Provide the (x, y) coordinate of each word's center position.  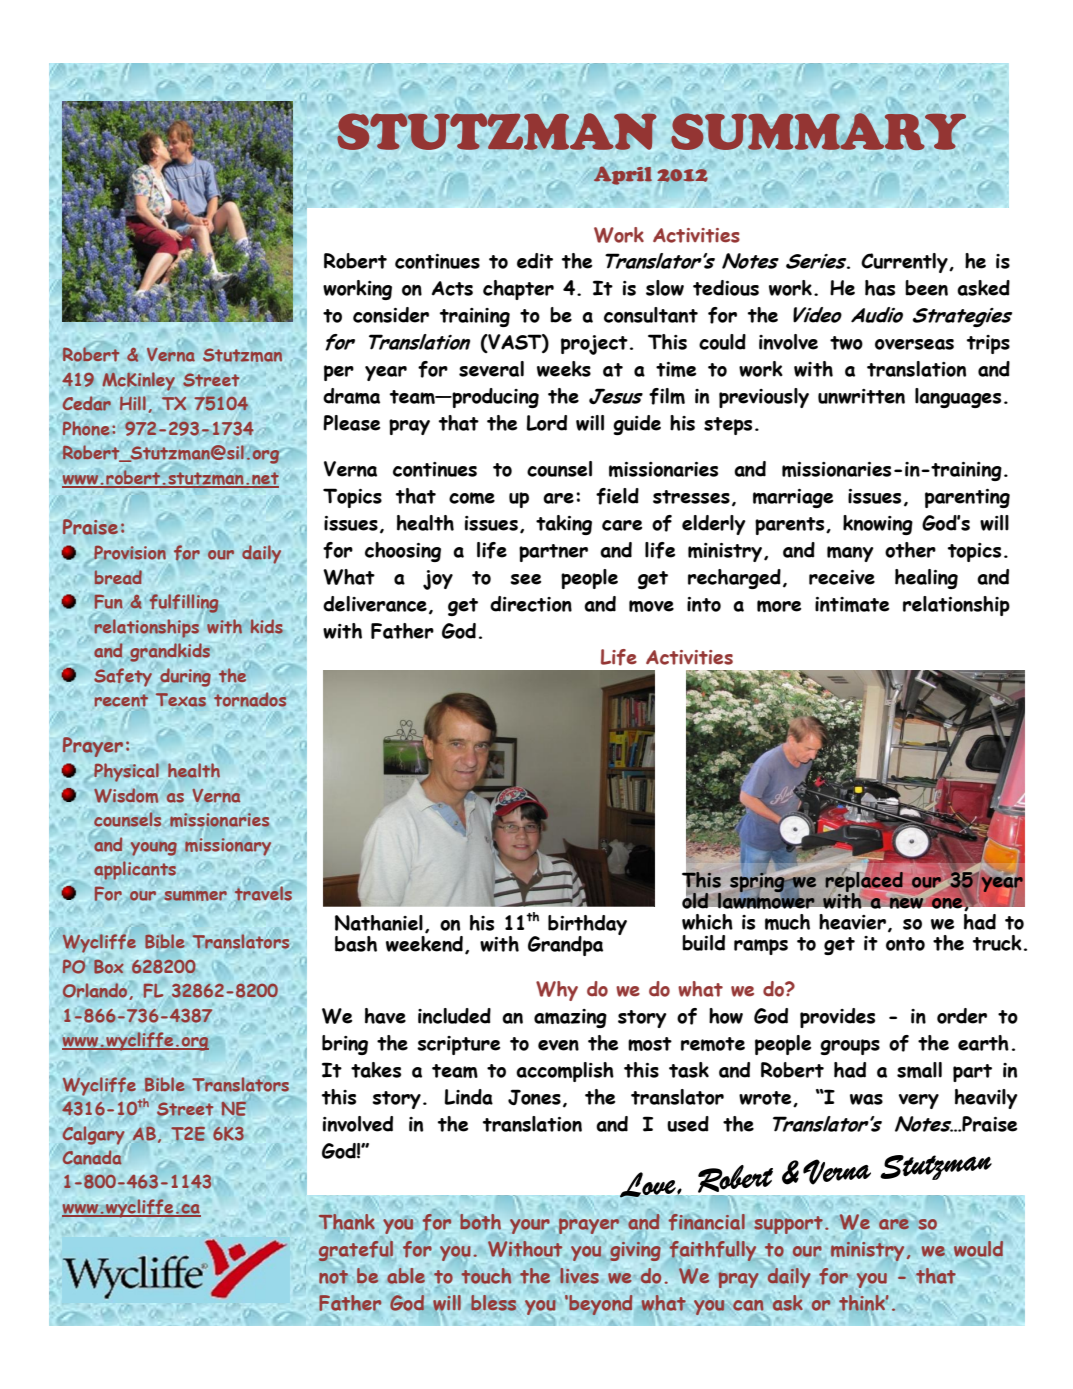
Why (557, 991)
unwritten (861, 396)
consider (391, 315)
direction (531, 604)
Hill (133, 403)
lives (579, 1276)
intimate (852, 604)
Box (109, 967)
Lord (546, 423)
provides (837, 1018)
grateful (356, 1251)
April (623, 175)
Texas (181, 700)
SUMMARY (818, 131)
